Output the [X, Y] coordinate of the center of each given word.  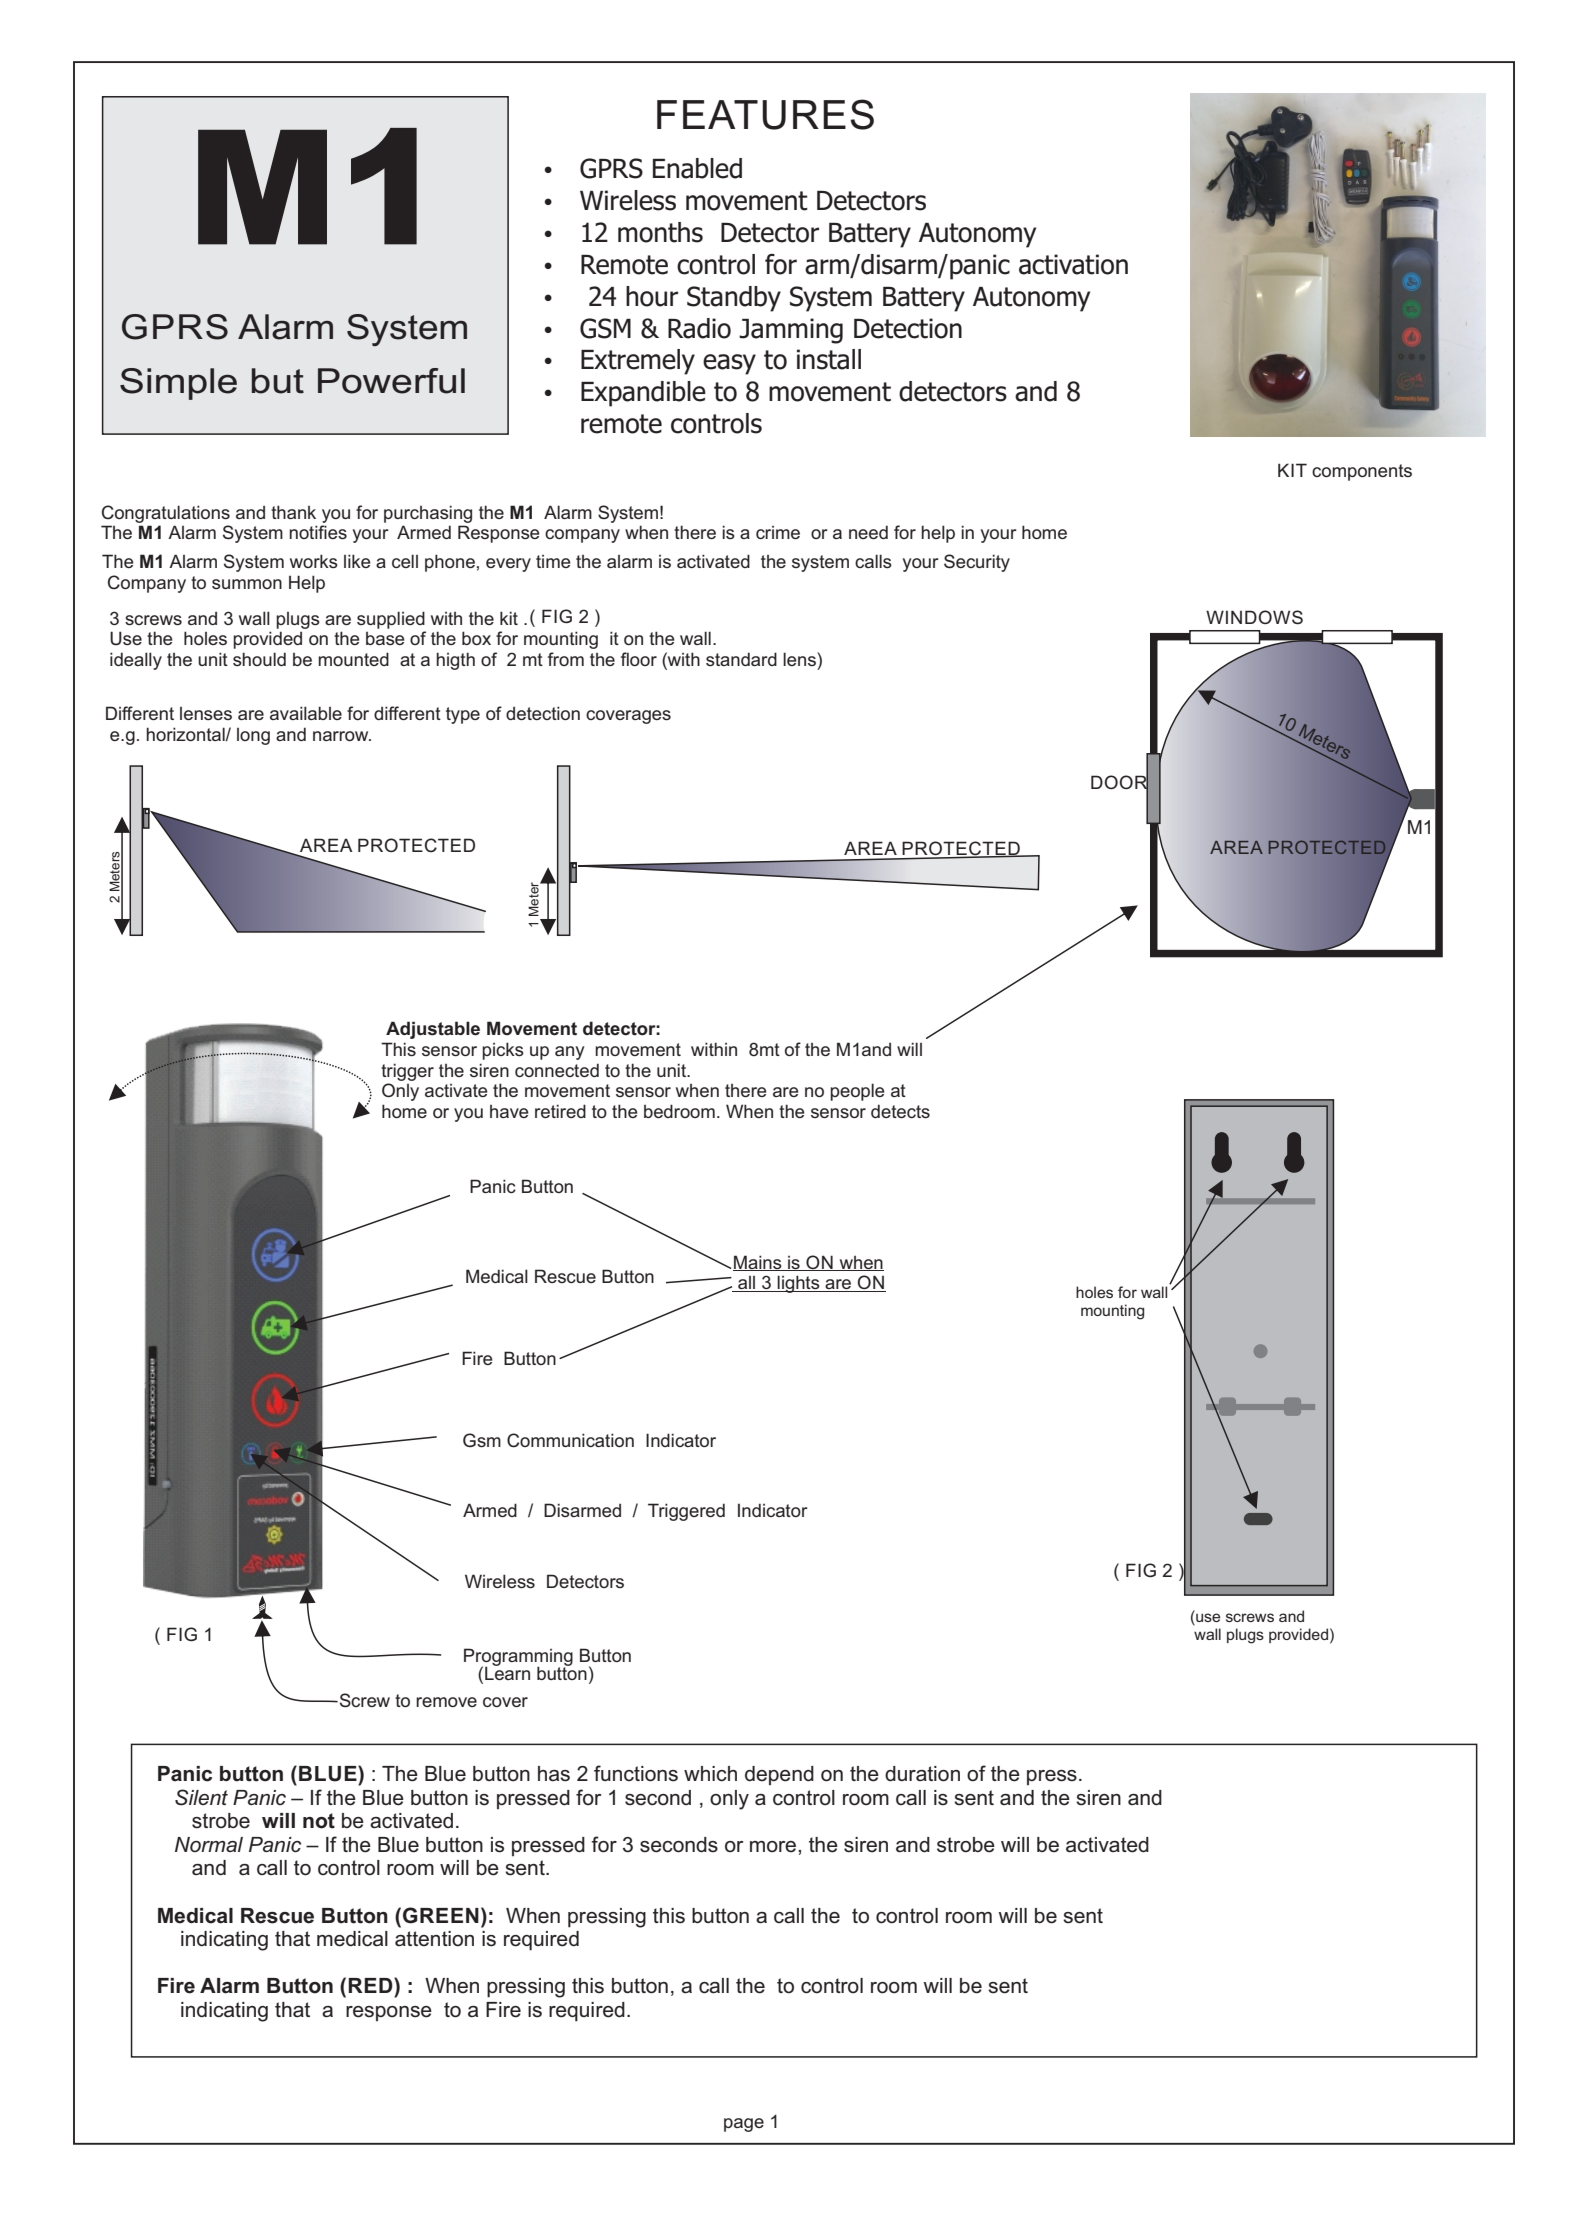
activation [1073, 264]
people [857, 1092]
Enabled [697, 168]
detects [900, 1111]
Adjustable [433, 1030]
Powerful [391, 381]
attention [434, 1939]
